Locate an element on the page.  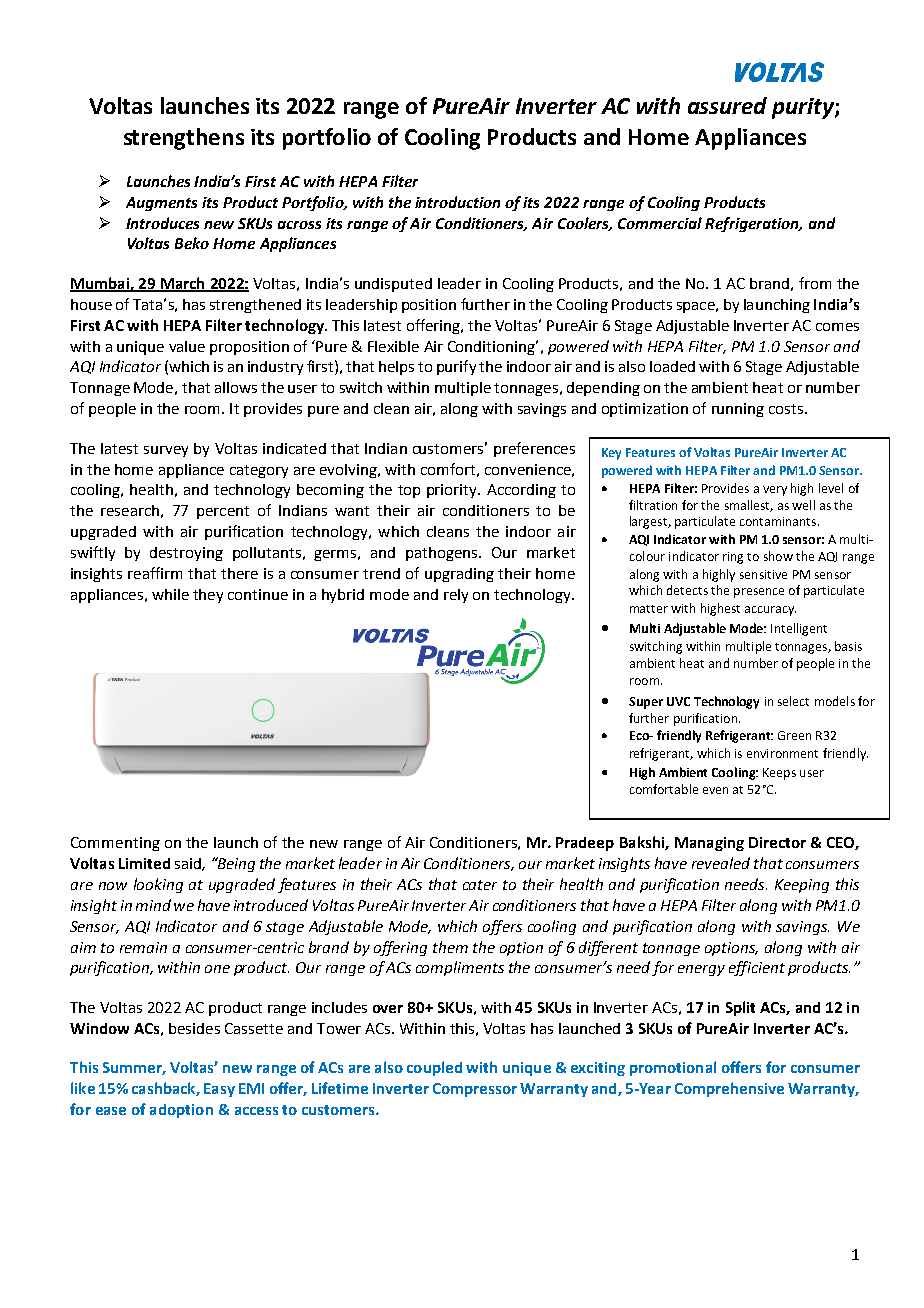
Compressor is located at coordinates (475, 1090).
